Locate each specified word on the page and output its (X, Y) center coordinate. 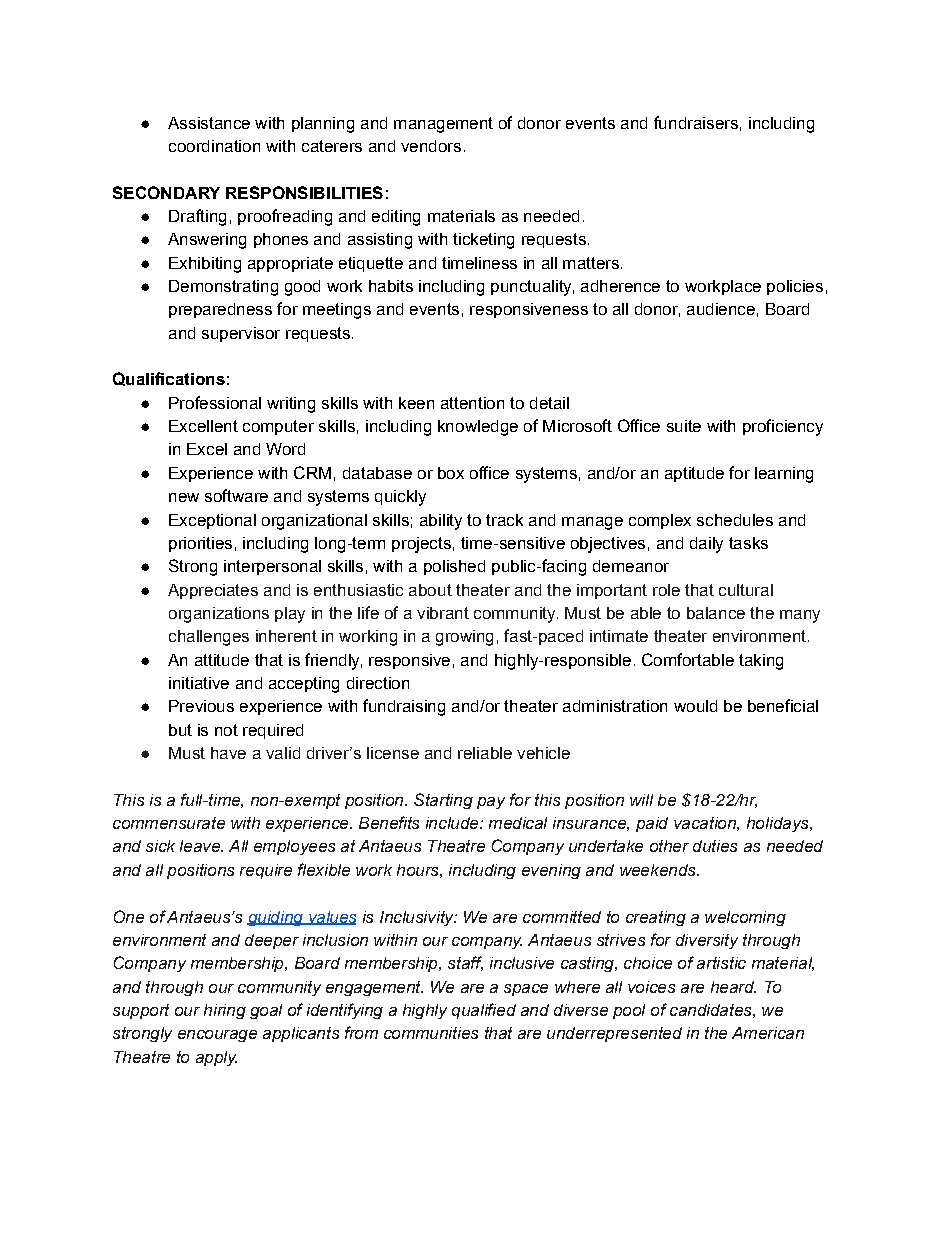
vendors (431, 146)
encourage (217, 1036)
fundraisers (696, 122)
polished (454, 567)
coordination (214, 146)
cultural (746, 590)
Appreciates (213, 591)
